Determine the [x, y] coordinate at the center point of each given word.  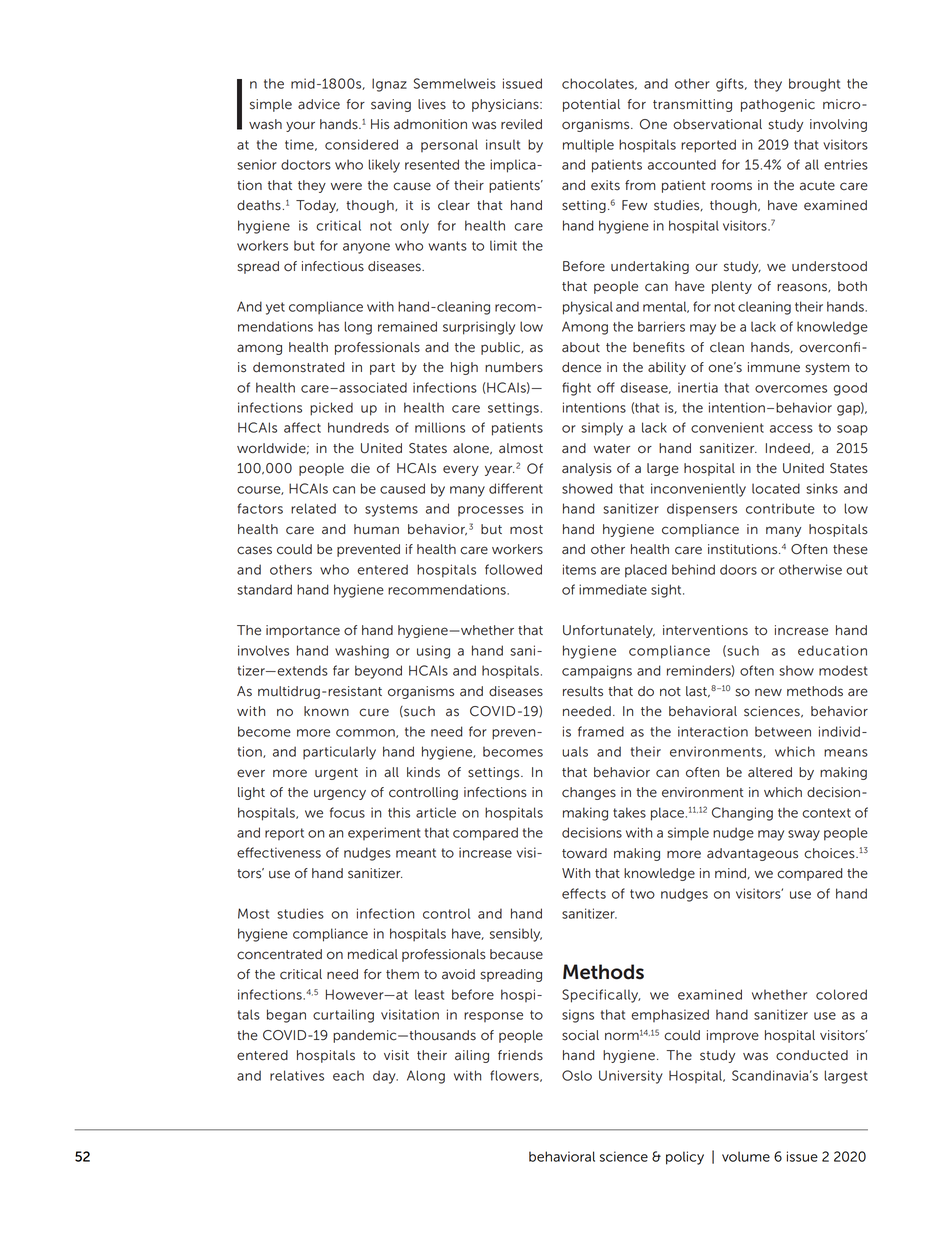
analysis [587, 469]
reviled [521, 124]
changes [589, 793]
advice [319, 104]
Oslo [577, 1075]
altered [770, 772]
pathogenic [778, 105]
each [348, 1075]
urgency [340, 794]
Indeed [788, 448]
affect [302, 427]
